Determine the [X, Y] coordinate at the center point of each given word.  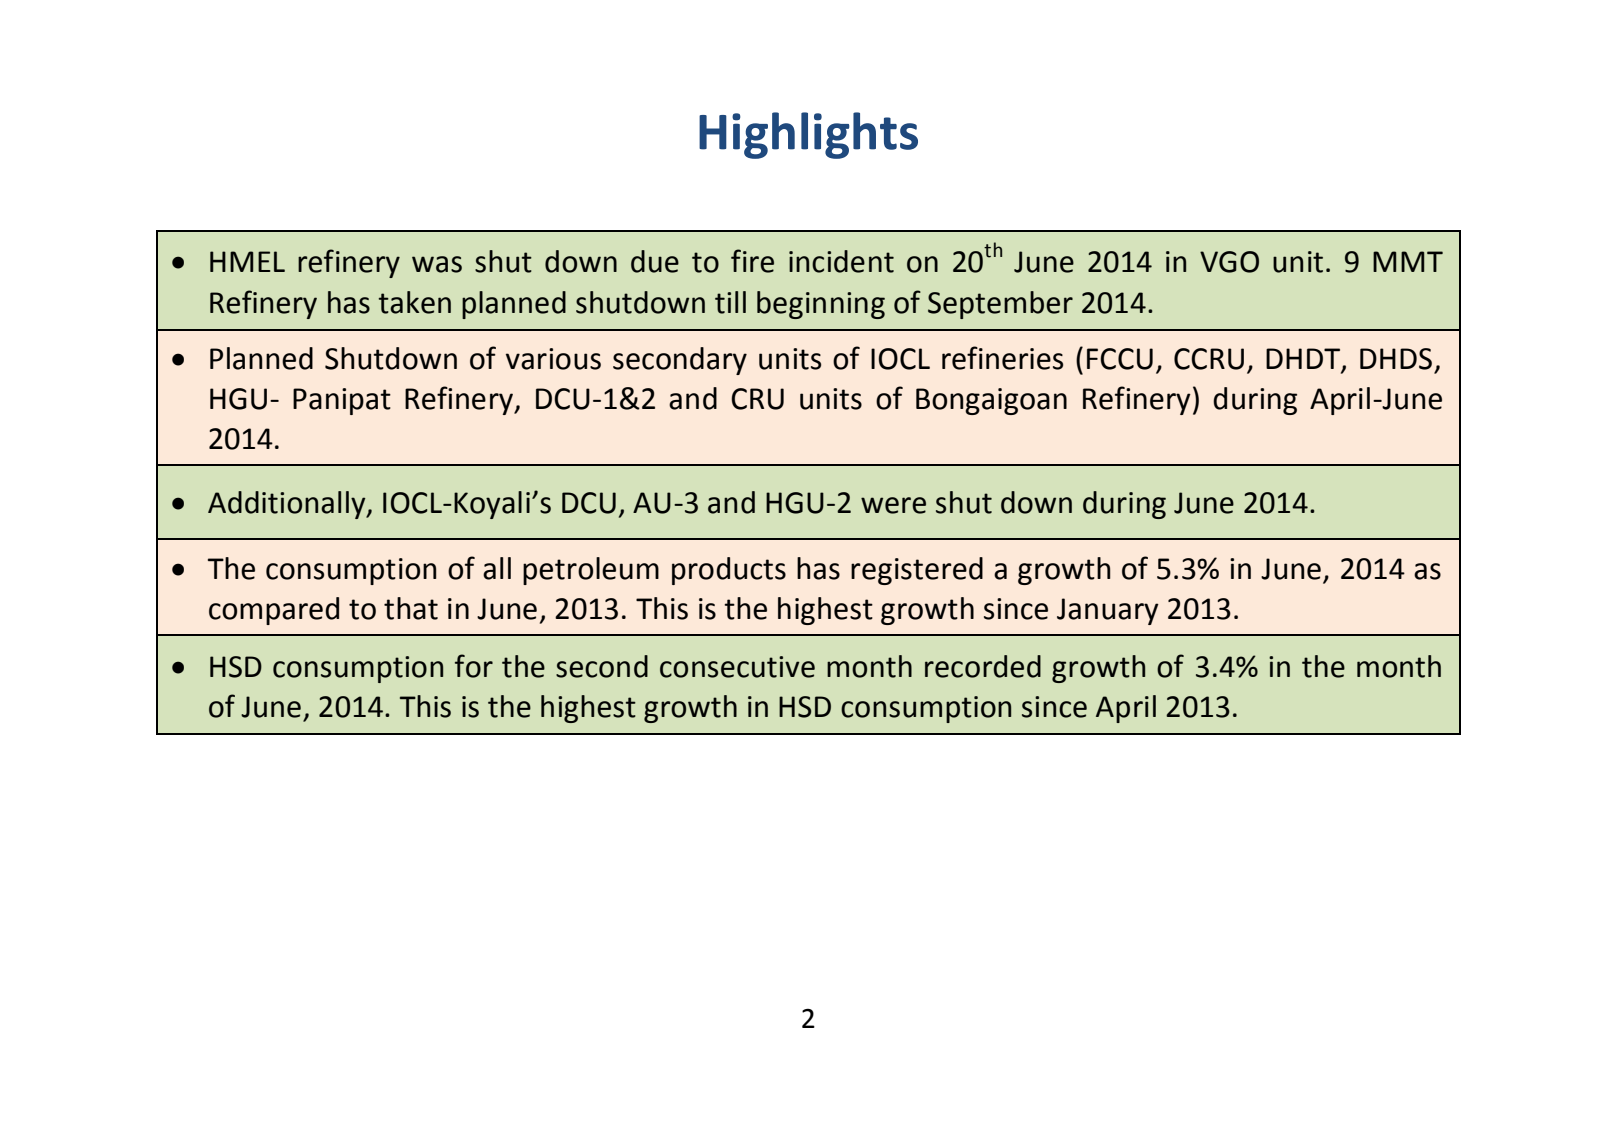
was [437, 264]
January [1108, 611]
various [553, 359]
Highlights [808, 135]
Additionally [288, 505]
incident [841, 261]
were [893, 505]
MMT [1408, 261]
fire [752, 261]
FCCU [1120, 359]
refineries [1002, 358]
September [1000, 305]
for [474, 666]
